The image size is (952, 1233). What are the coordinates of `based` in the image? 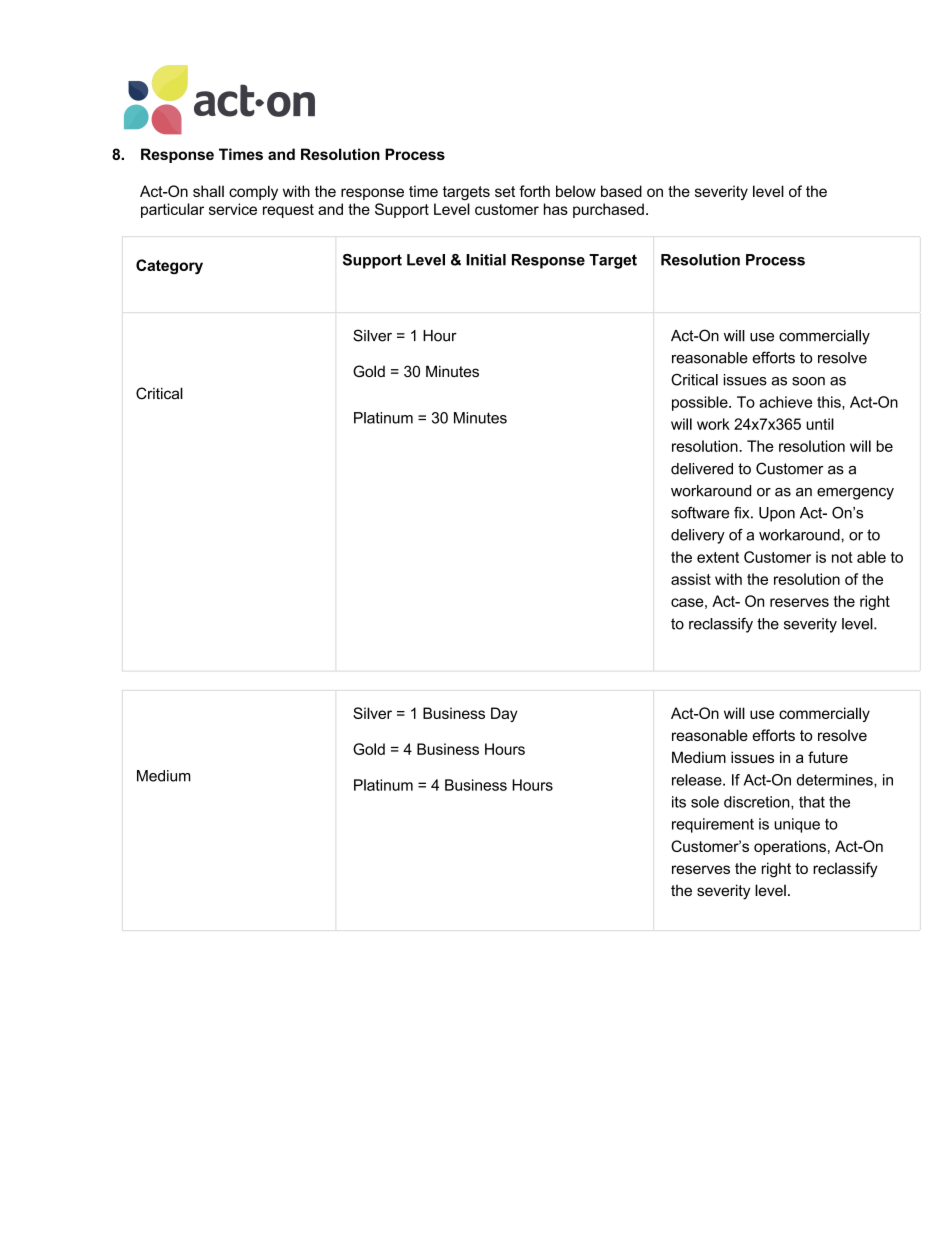 It's located at (621, 191).
